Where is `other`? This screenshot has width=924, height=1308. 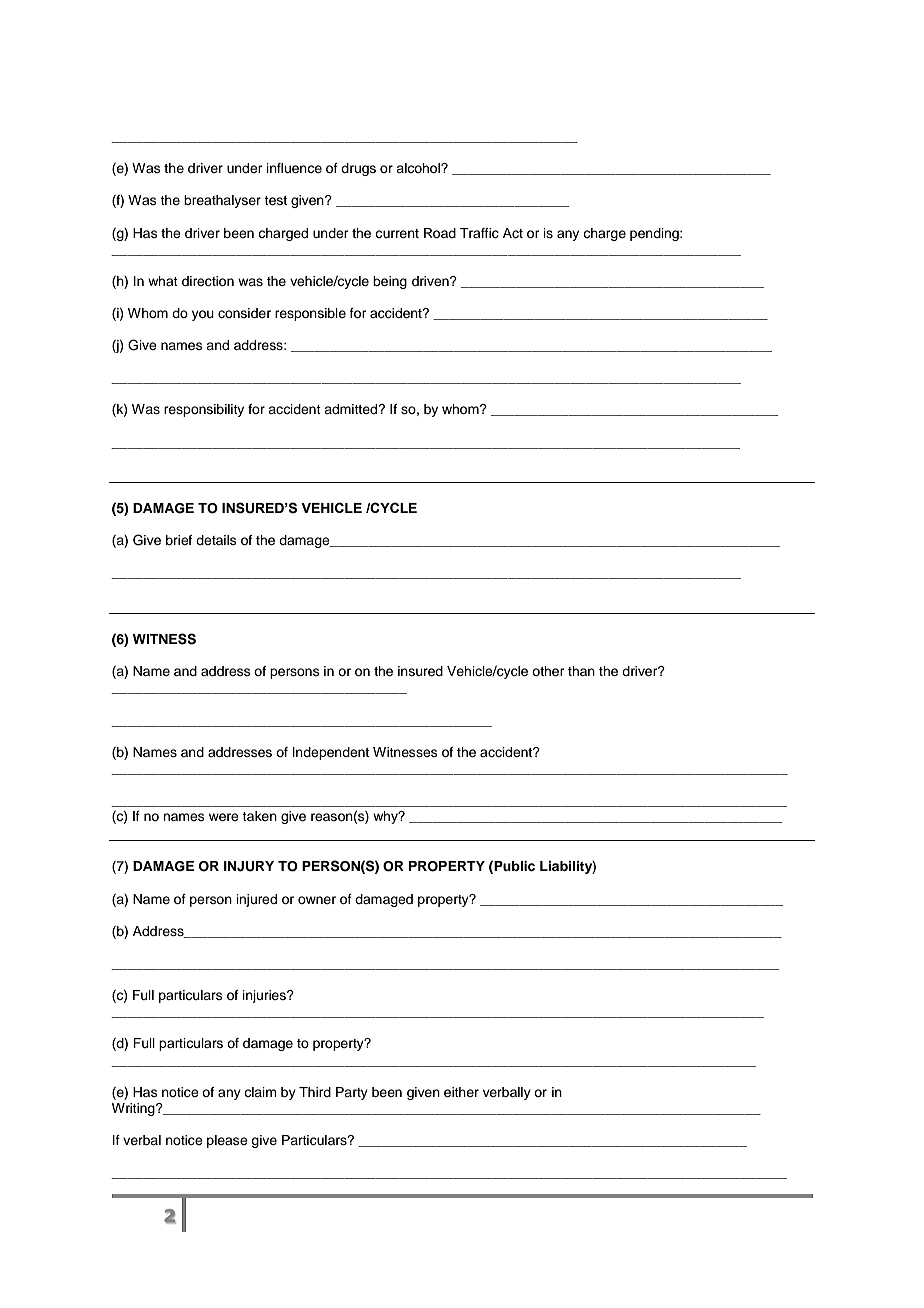
other is located at coordinates (548, 671).
